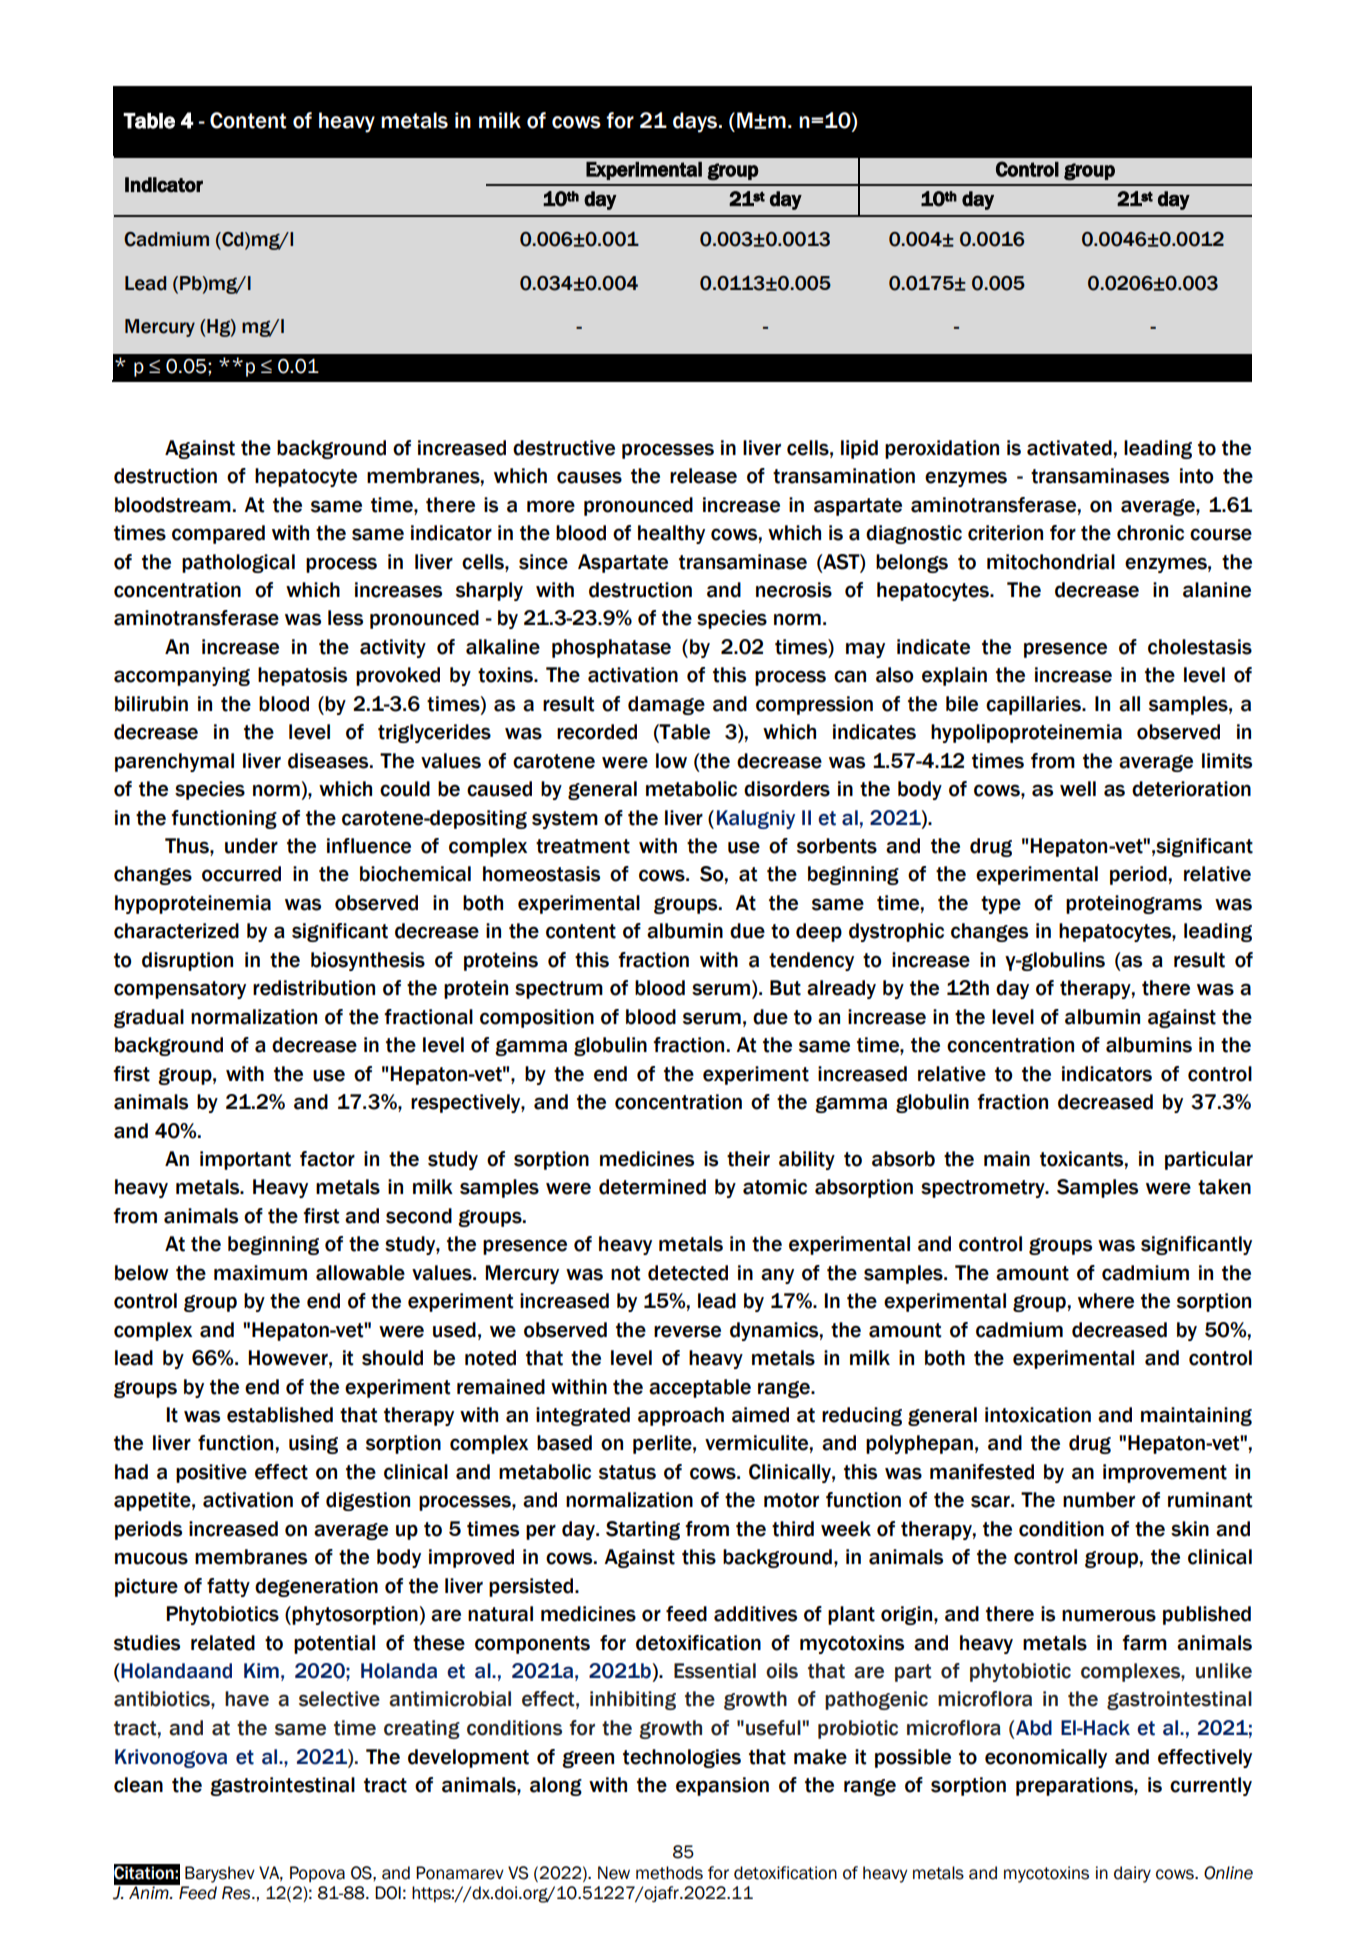  What do you see at coordinates (317, 1874) in the screenshot?
I see `Popova` at bounding box center [317, 1874].
